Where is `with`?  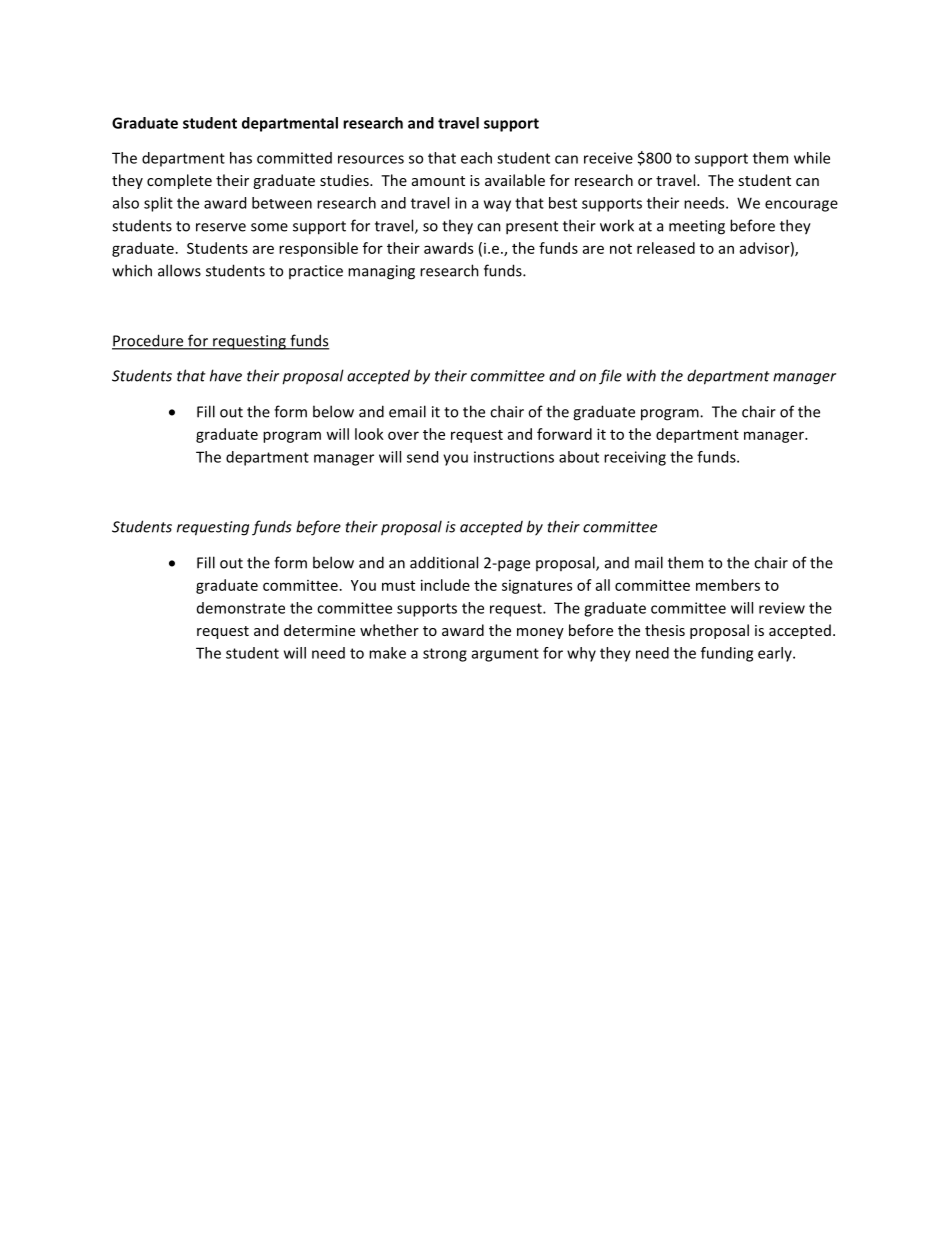
with is located at coordinates (641, 375).
